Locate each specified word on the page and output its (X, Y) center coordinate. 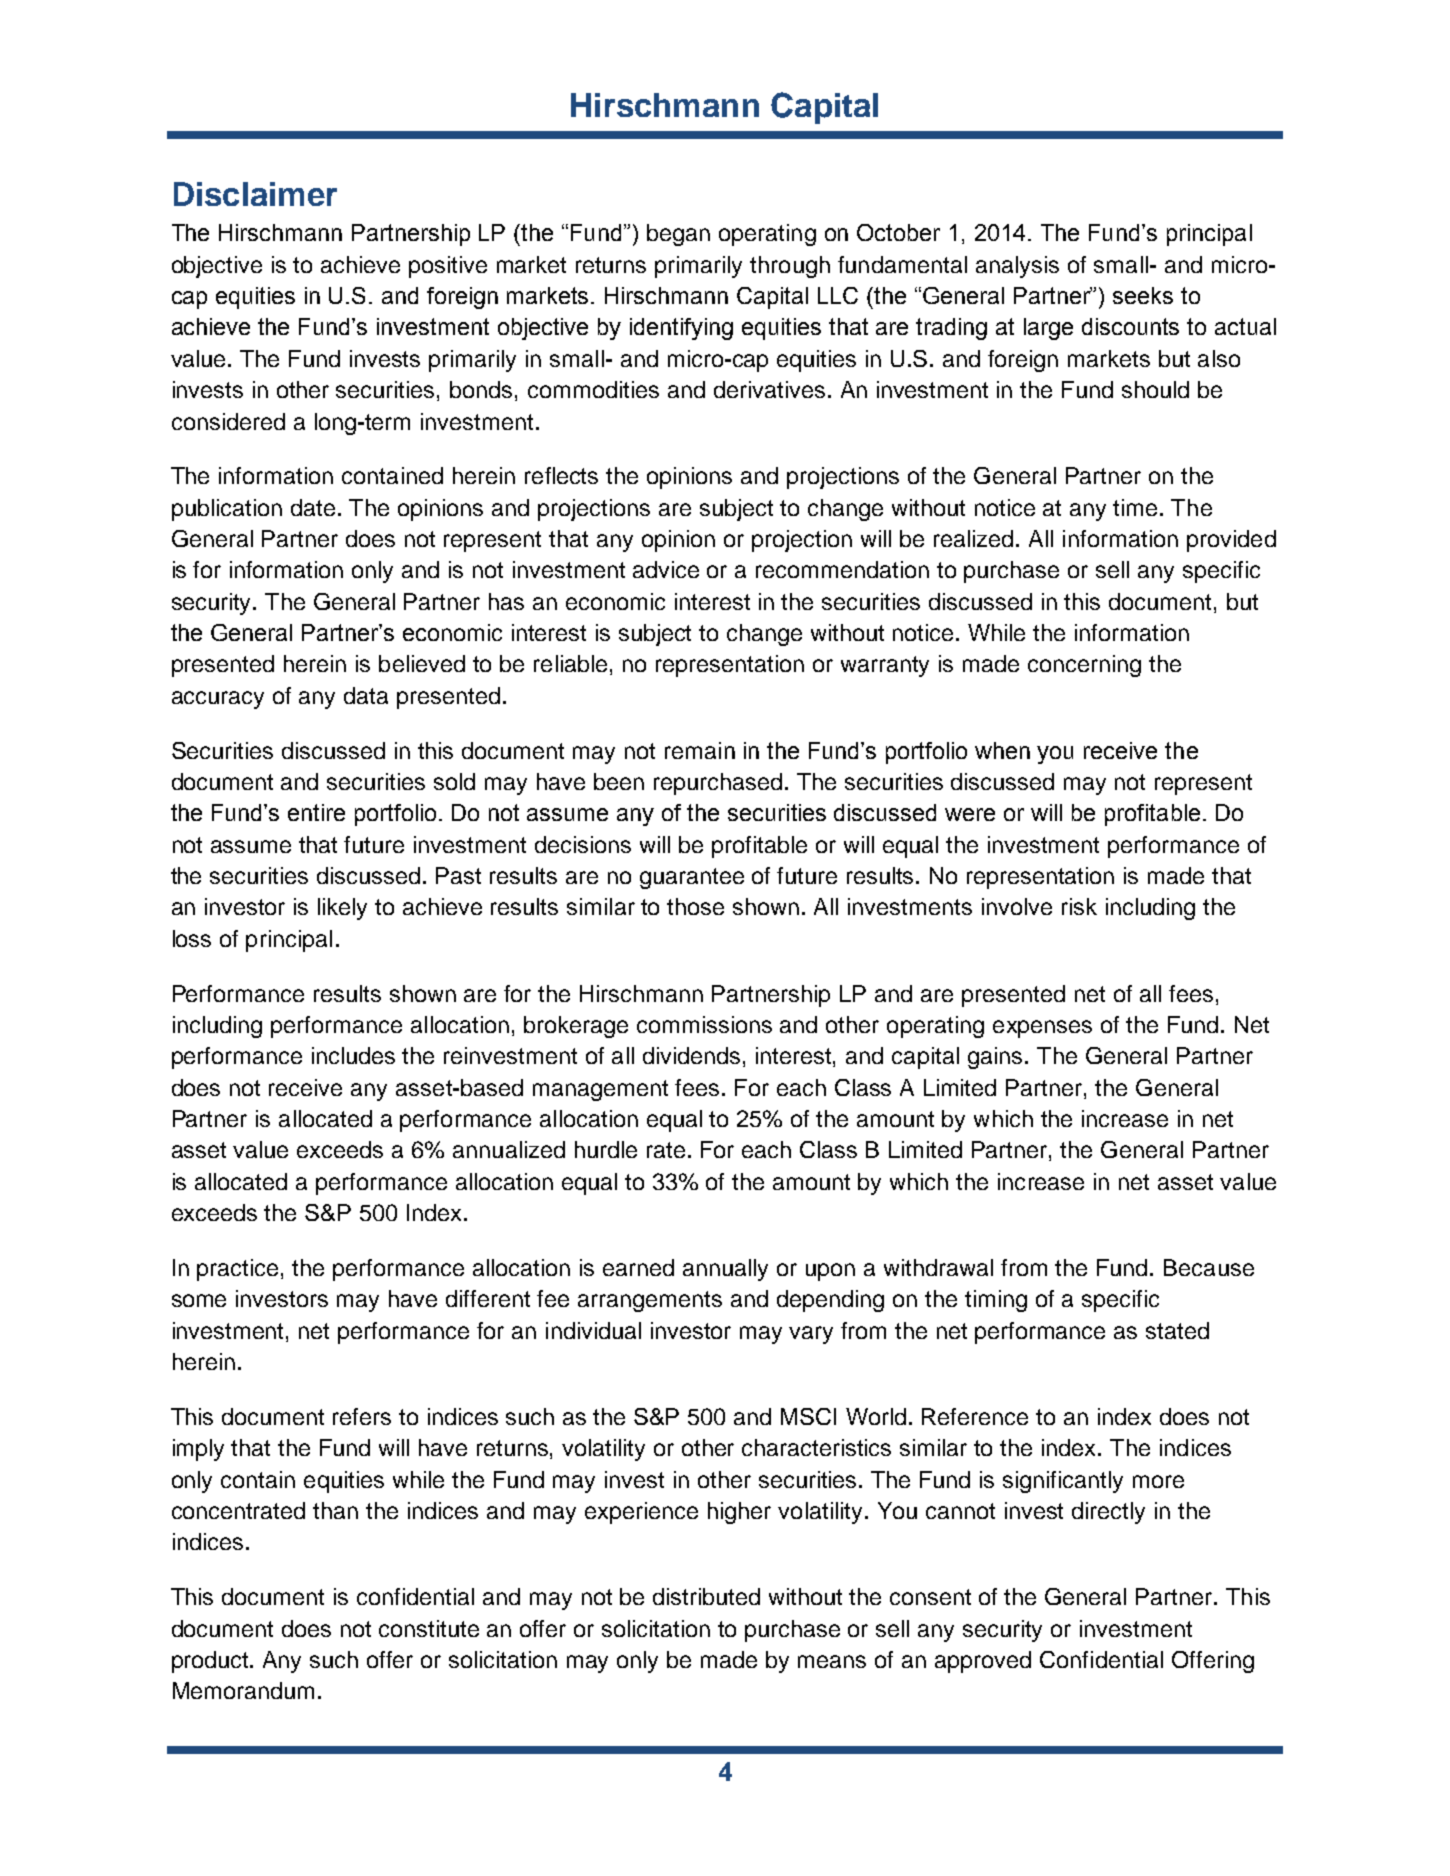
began (678, 235)
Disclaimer (255, 194)
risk (1079, 906)
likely (342, 909)
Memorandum (243, 1690)
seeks (1143, 295)
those (695, 906)
